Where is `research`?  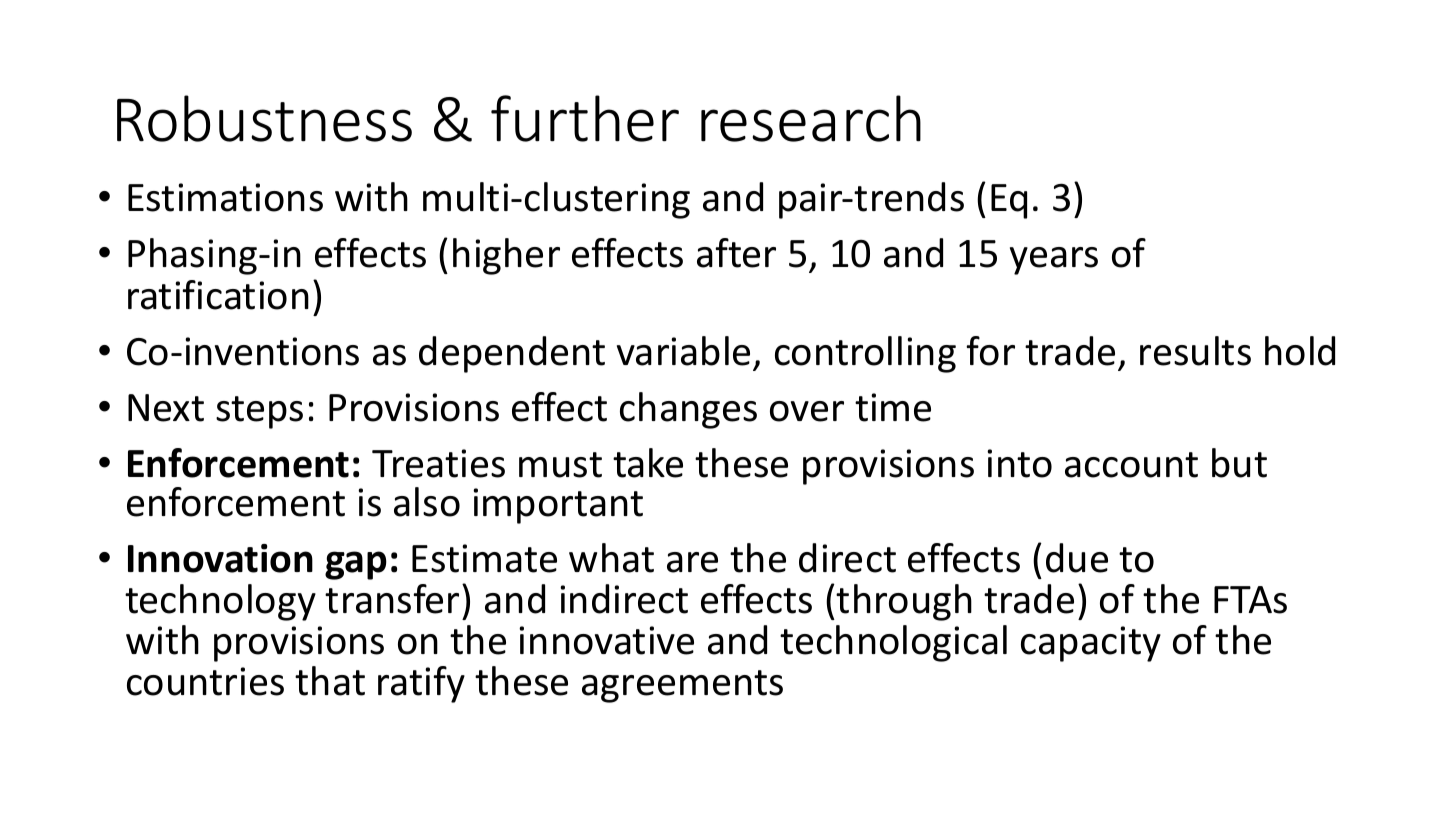
research is located at coordinates (811, 118).
